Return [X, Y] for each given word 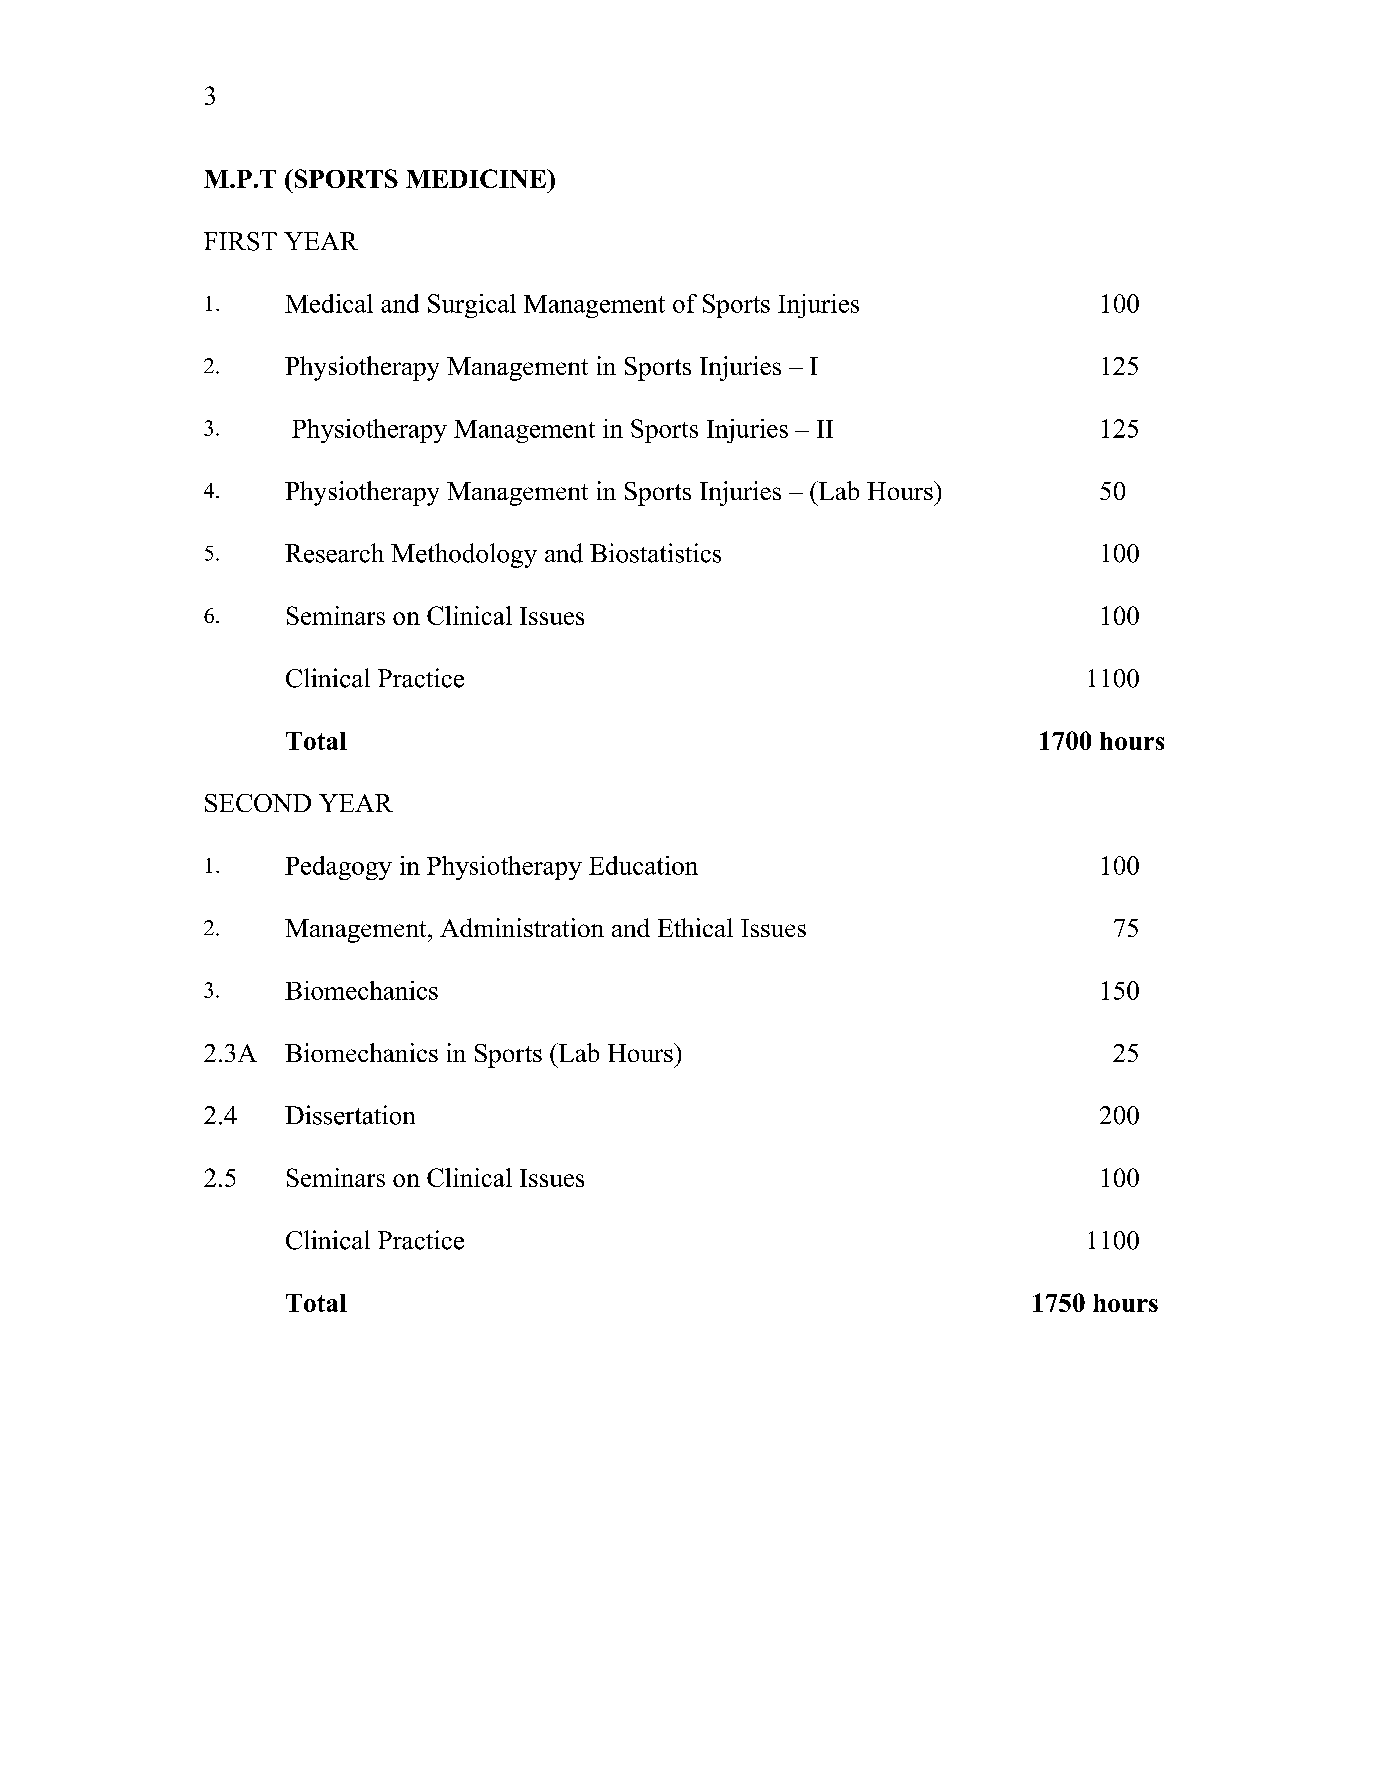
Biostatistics [655, 553]
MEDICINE [477, 178]
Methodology [464, 555]
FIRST [240, 241]
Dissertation [350, 1115]
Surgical [472, 306]
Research [334, 553]
